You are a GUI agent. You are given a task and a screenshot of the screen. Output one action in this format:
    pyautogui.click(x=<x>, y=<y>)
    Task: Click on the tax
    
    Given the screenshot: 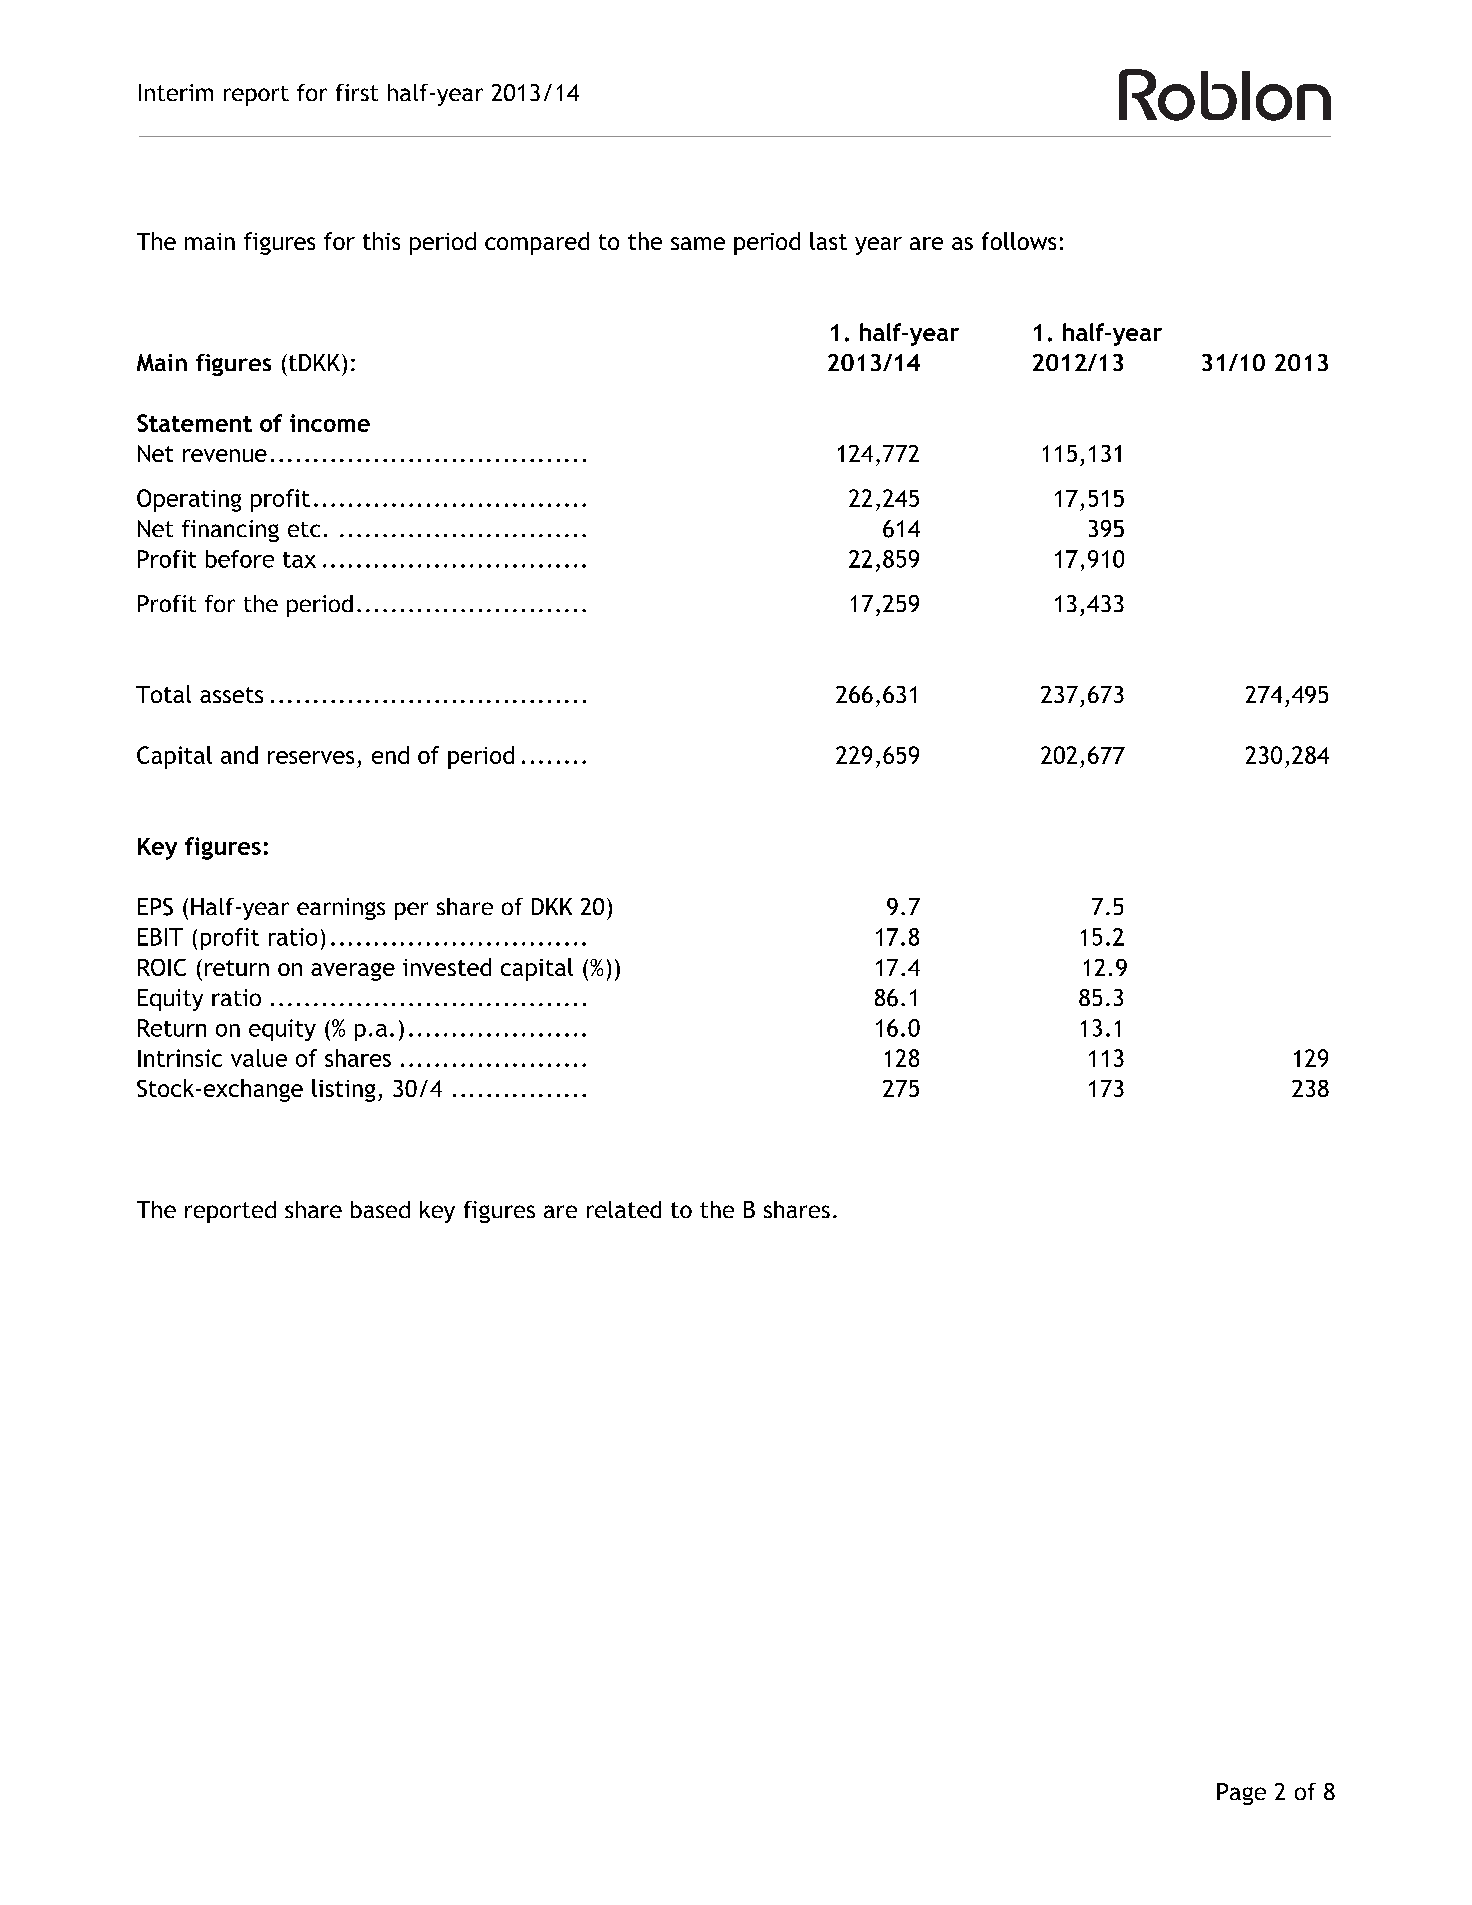 What is the action you would take?
    pyautogui.click(x=299, y=560)
